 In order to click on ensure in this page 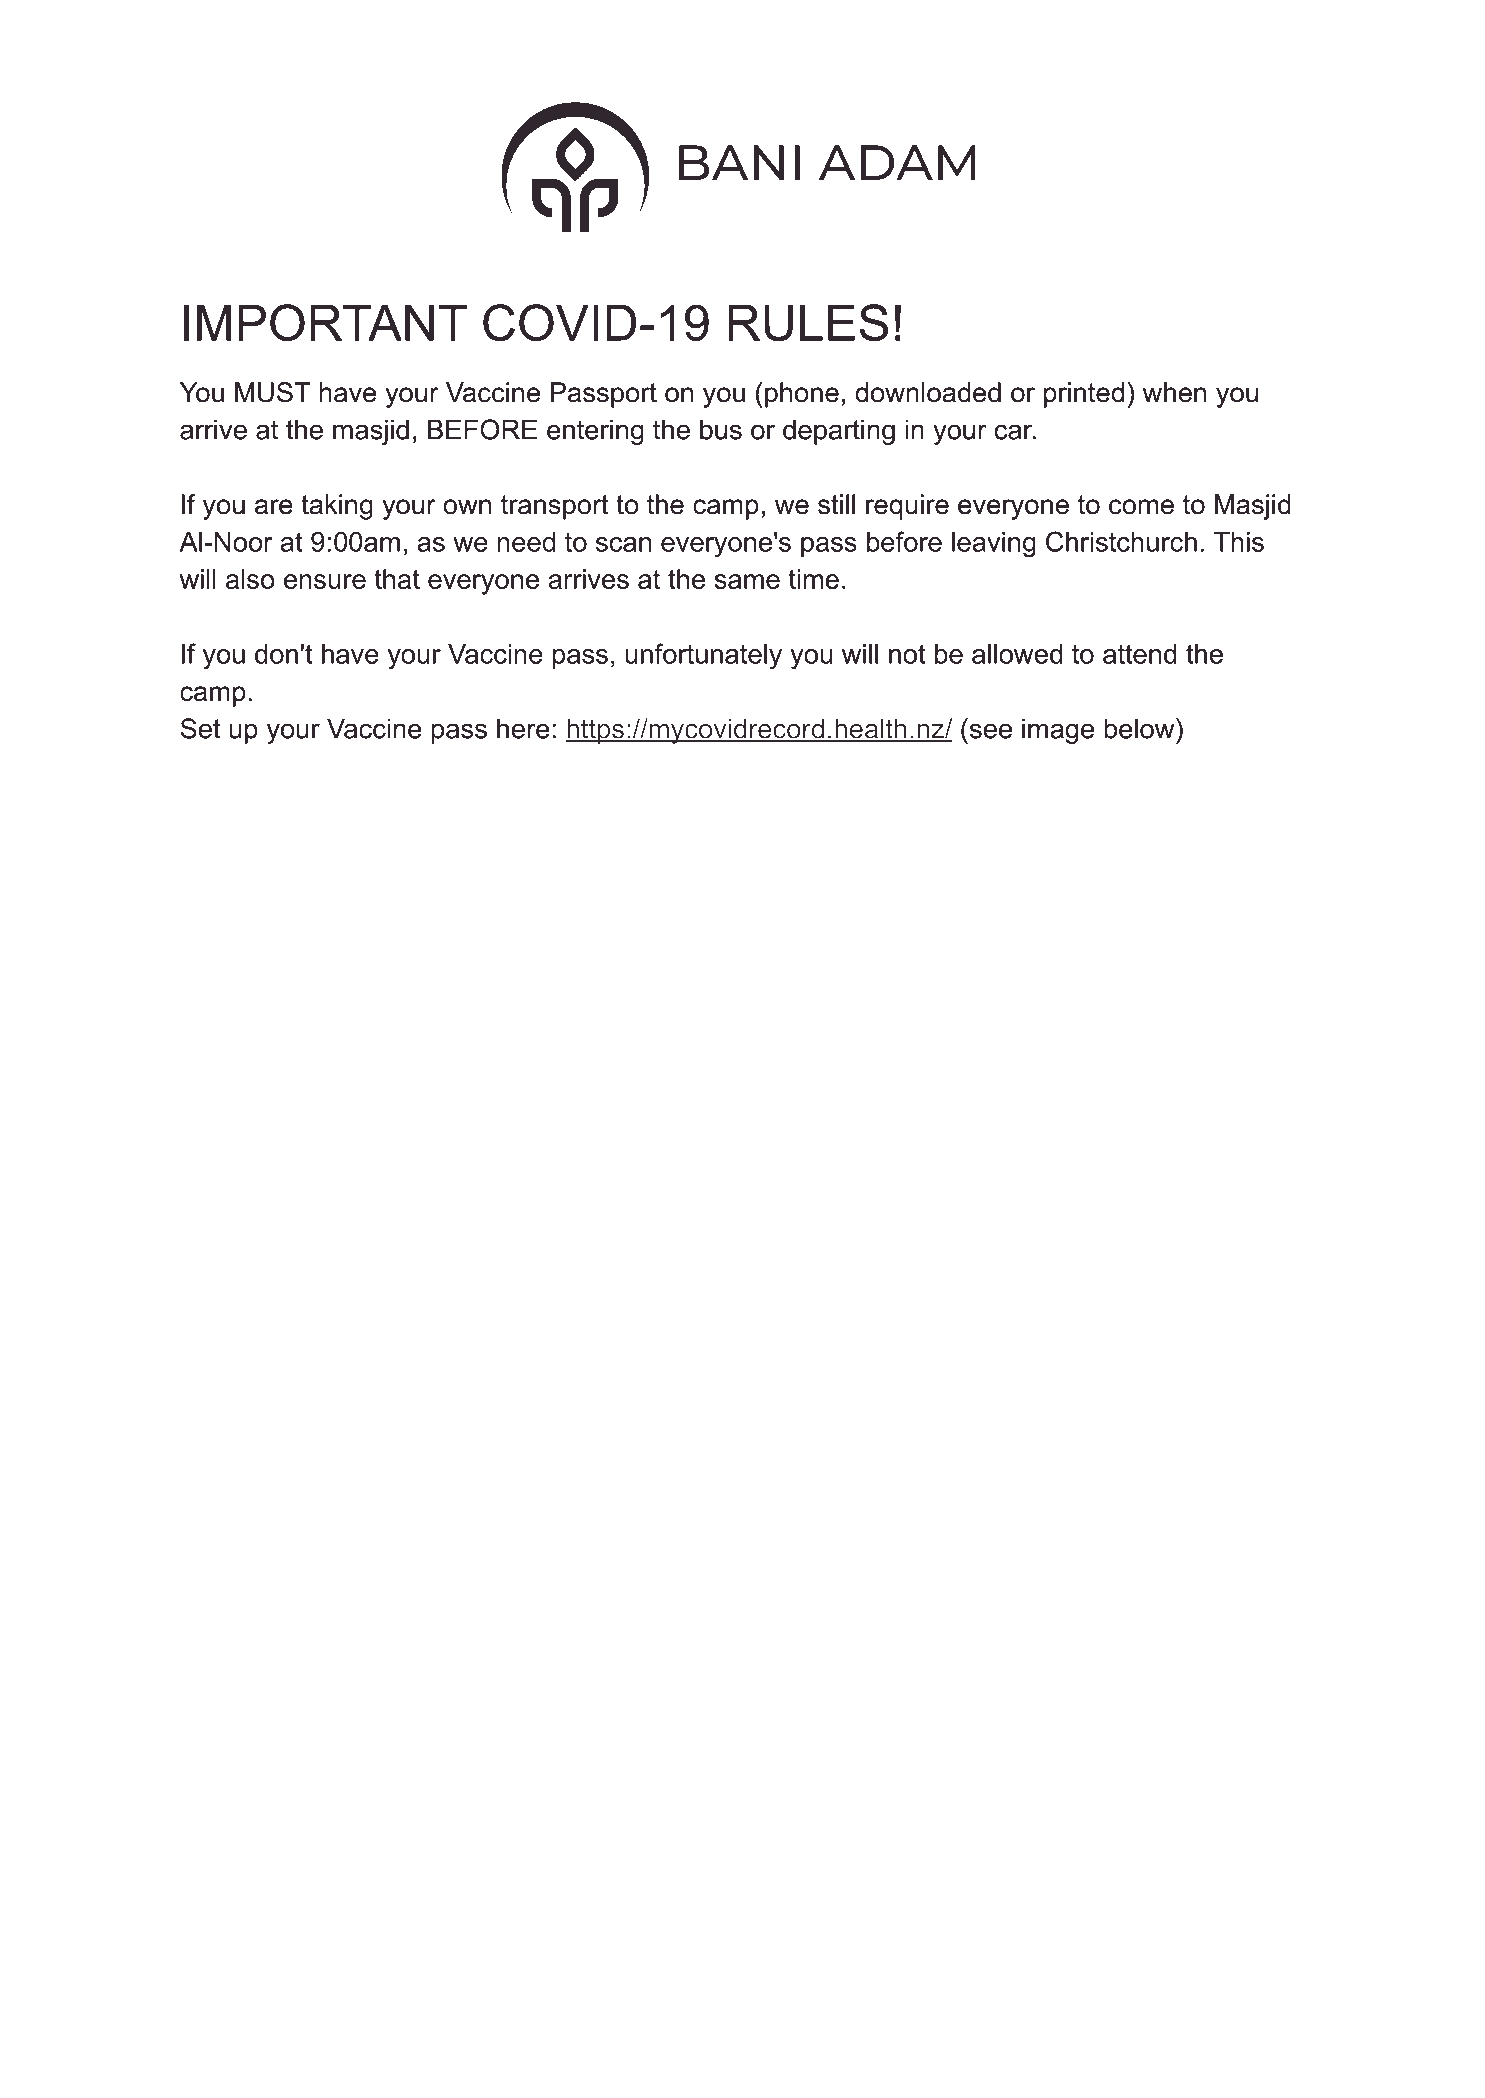, I will do `click(325, 581)`.
